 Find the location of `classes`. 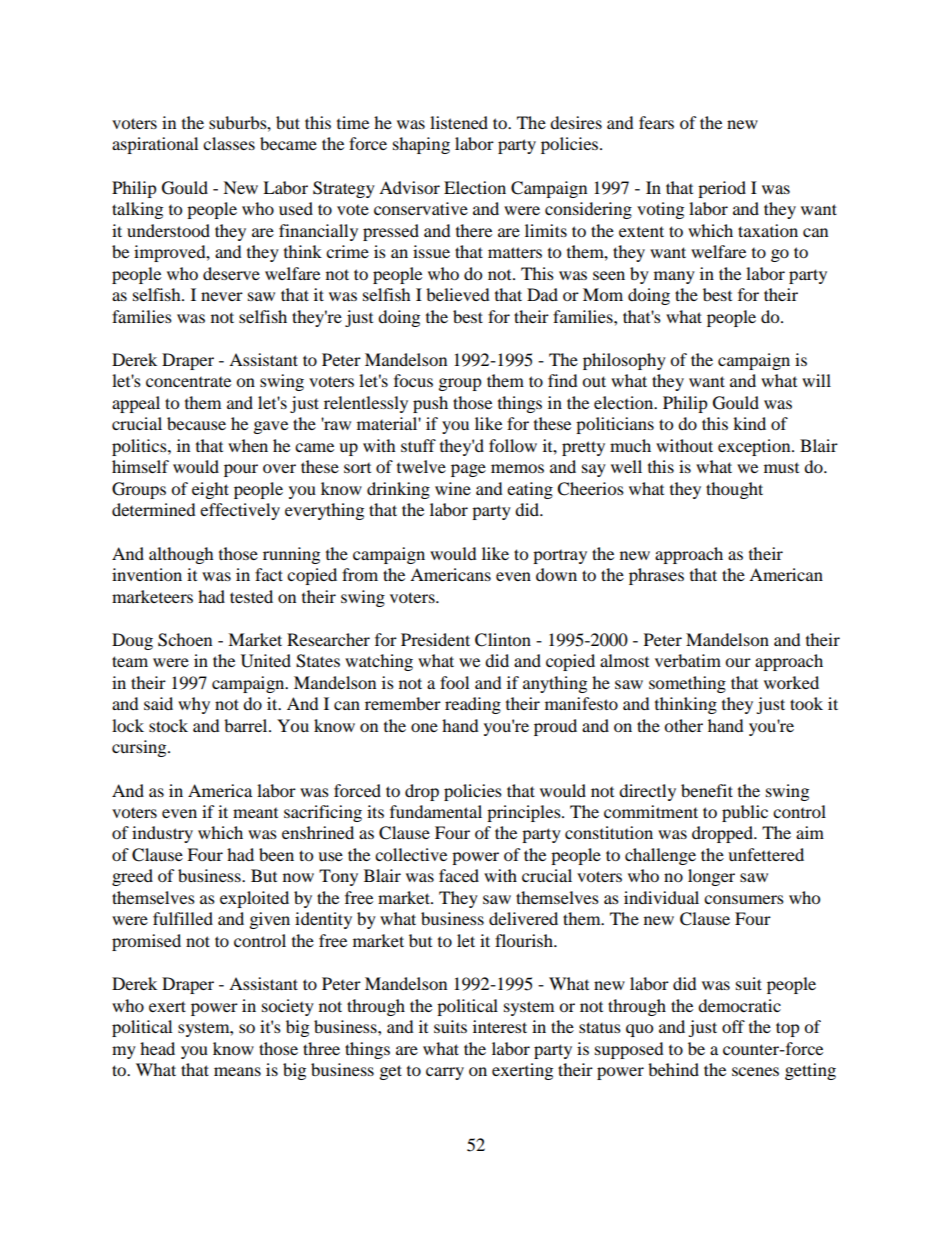

classes is located at coordinates (229, 143).
